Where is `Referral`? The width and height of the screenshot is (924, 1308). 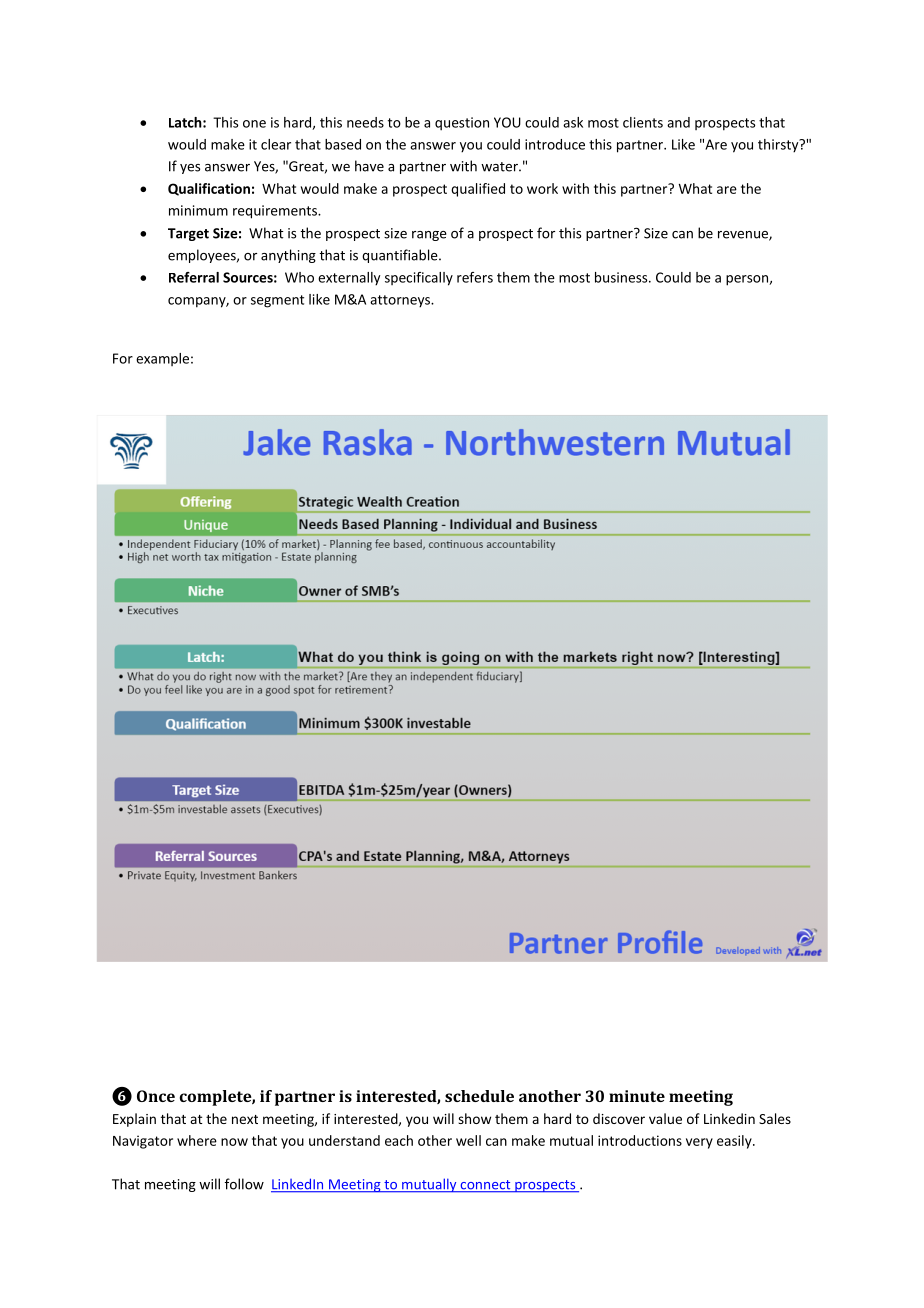 Referral is located at coordinates (194, 277).
